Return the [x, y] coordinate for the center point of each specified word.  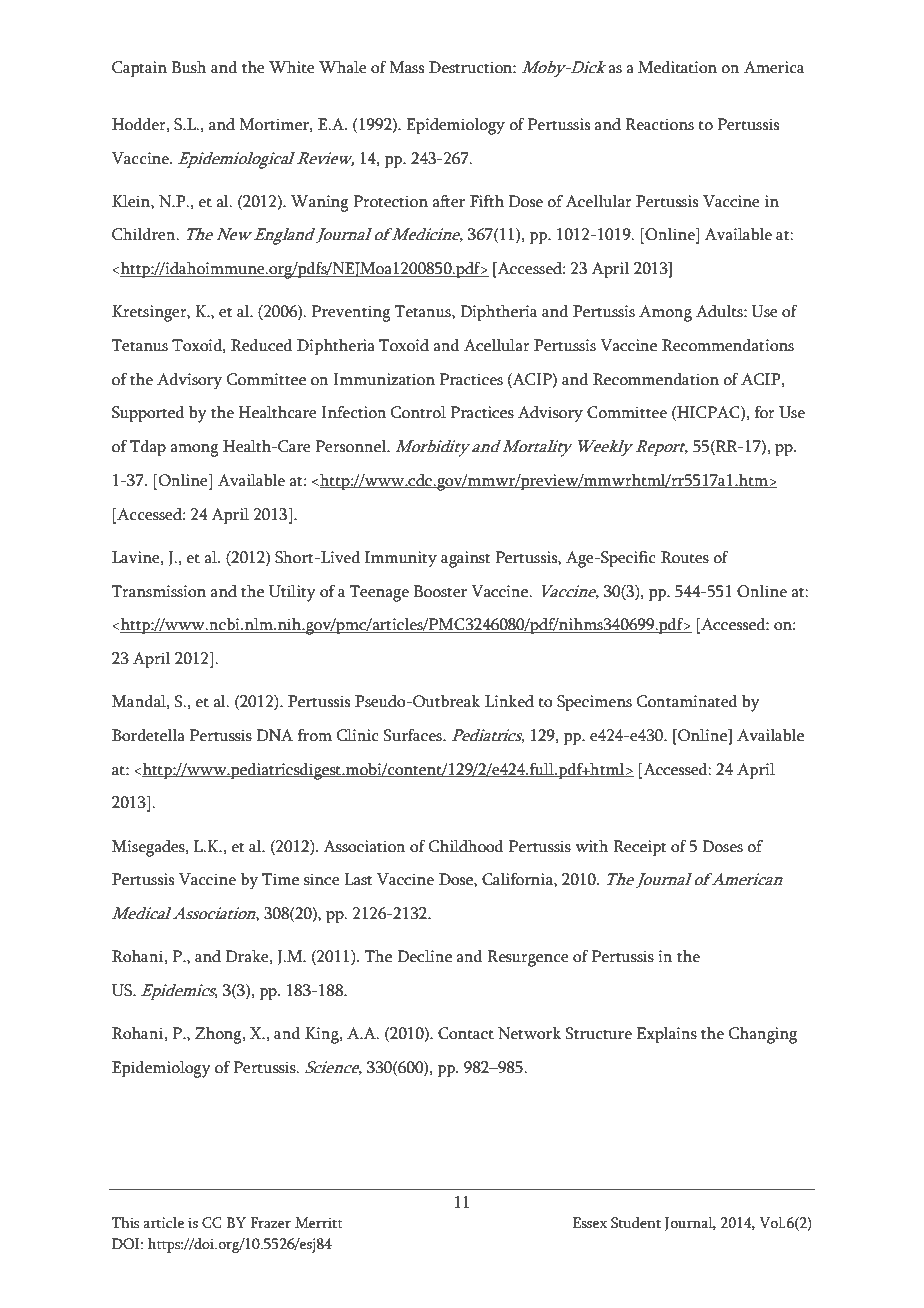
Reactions [659, 124]
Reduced [261, 345]
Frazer [270, 1223]
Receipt [640, 848]
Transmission [159, 591]
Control [418, 412]
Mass [407, 67]
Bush [189, 67]
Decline [424, 956]
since [322, 879]
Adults [720, 311]
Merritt [319, 1223]
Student [636, 1223]
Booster [440, 591]
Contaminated [687, 701]
